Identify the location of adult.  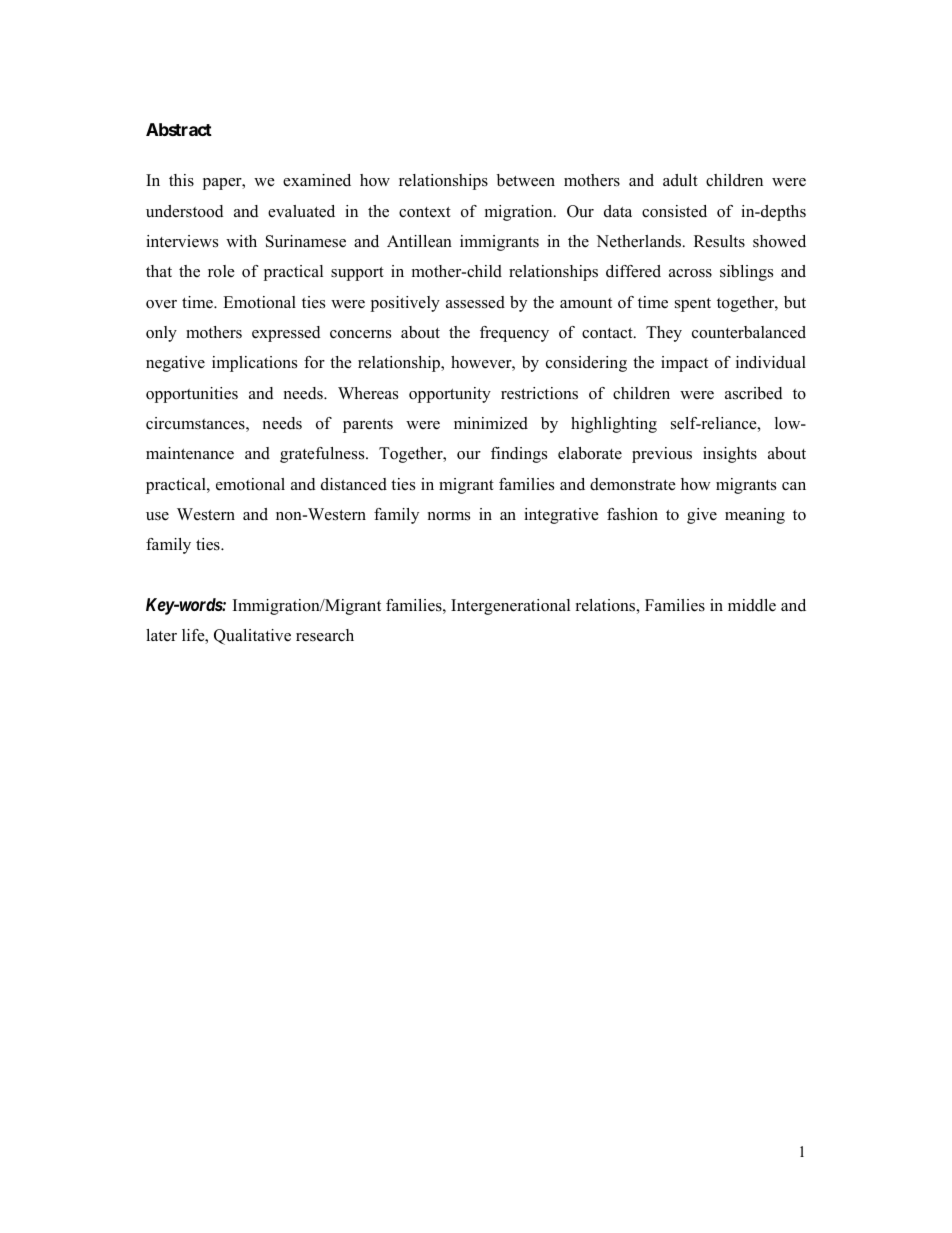
(680, 180).
